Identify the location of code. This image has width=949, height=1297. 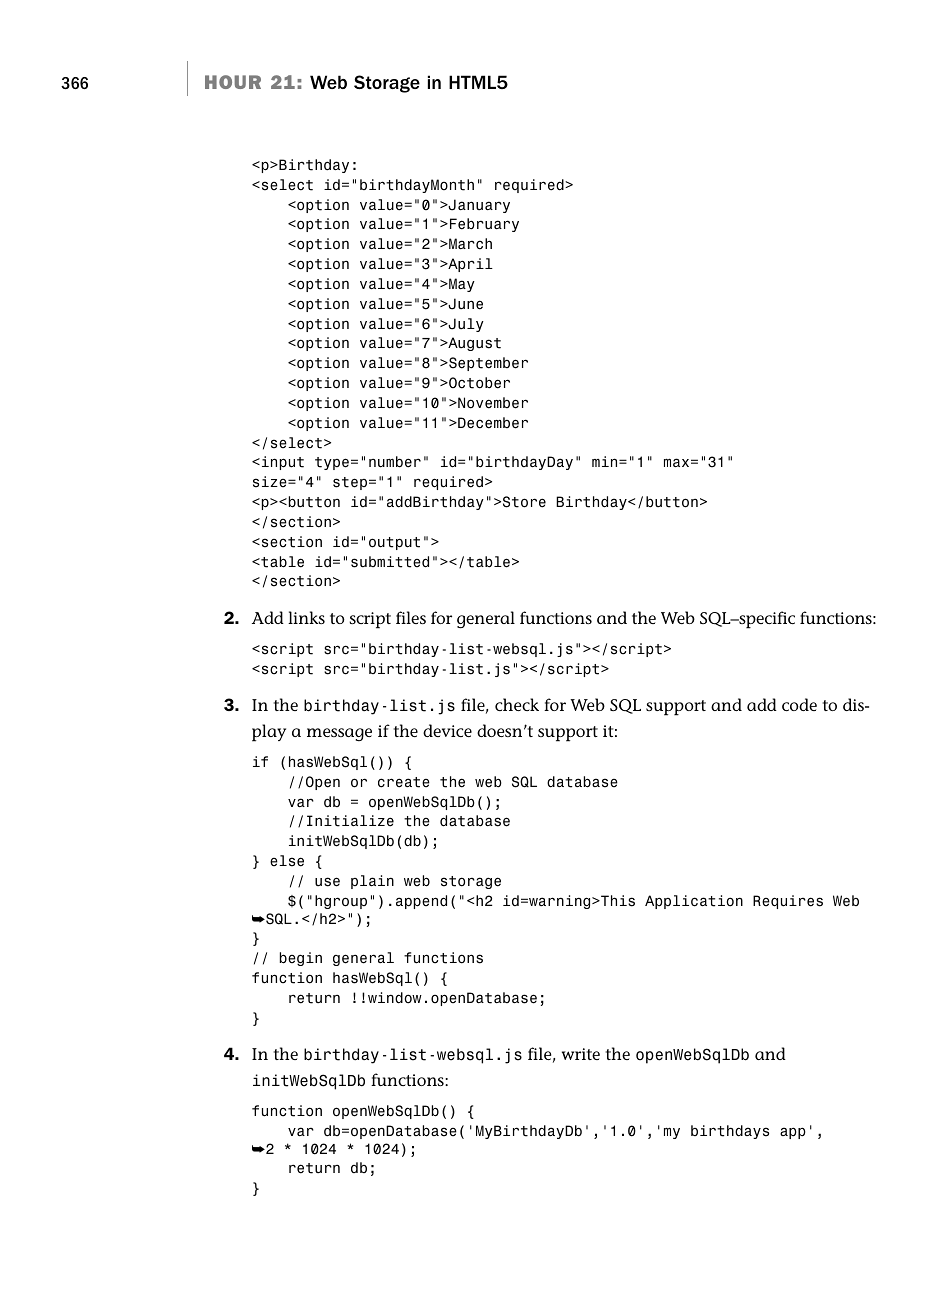
(799, 704).
